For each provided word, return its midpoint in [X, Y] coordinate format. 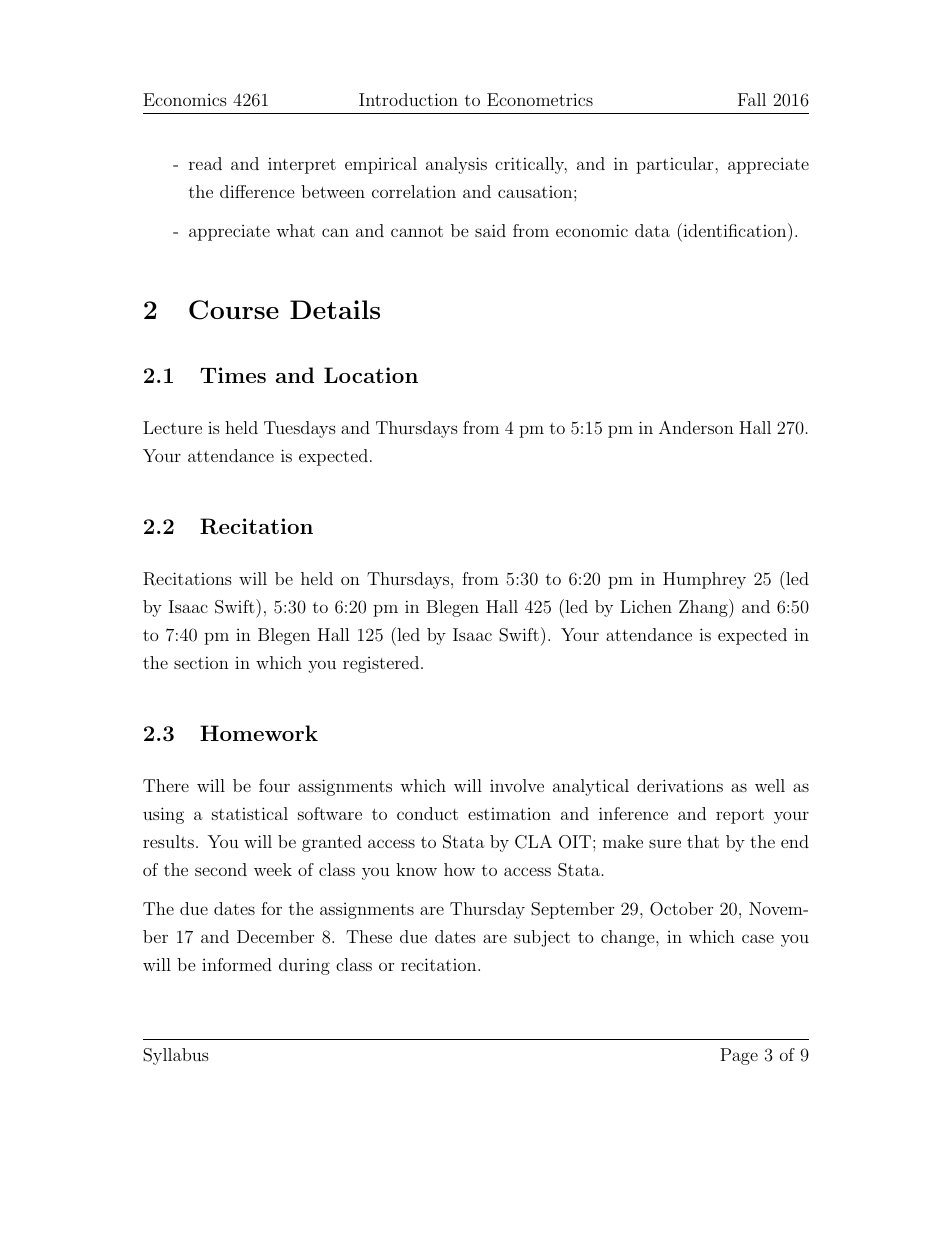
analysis [456, 165]
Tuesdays [300, 429]
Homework [259, 733]
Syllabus [176, 1056]
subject [542, 938]
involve [517, 785]
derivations [680, 785]
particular [676, 165]
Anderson [696, 427]
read [205, 163]
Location [371, 375]
